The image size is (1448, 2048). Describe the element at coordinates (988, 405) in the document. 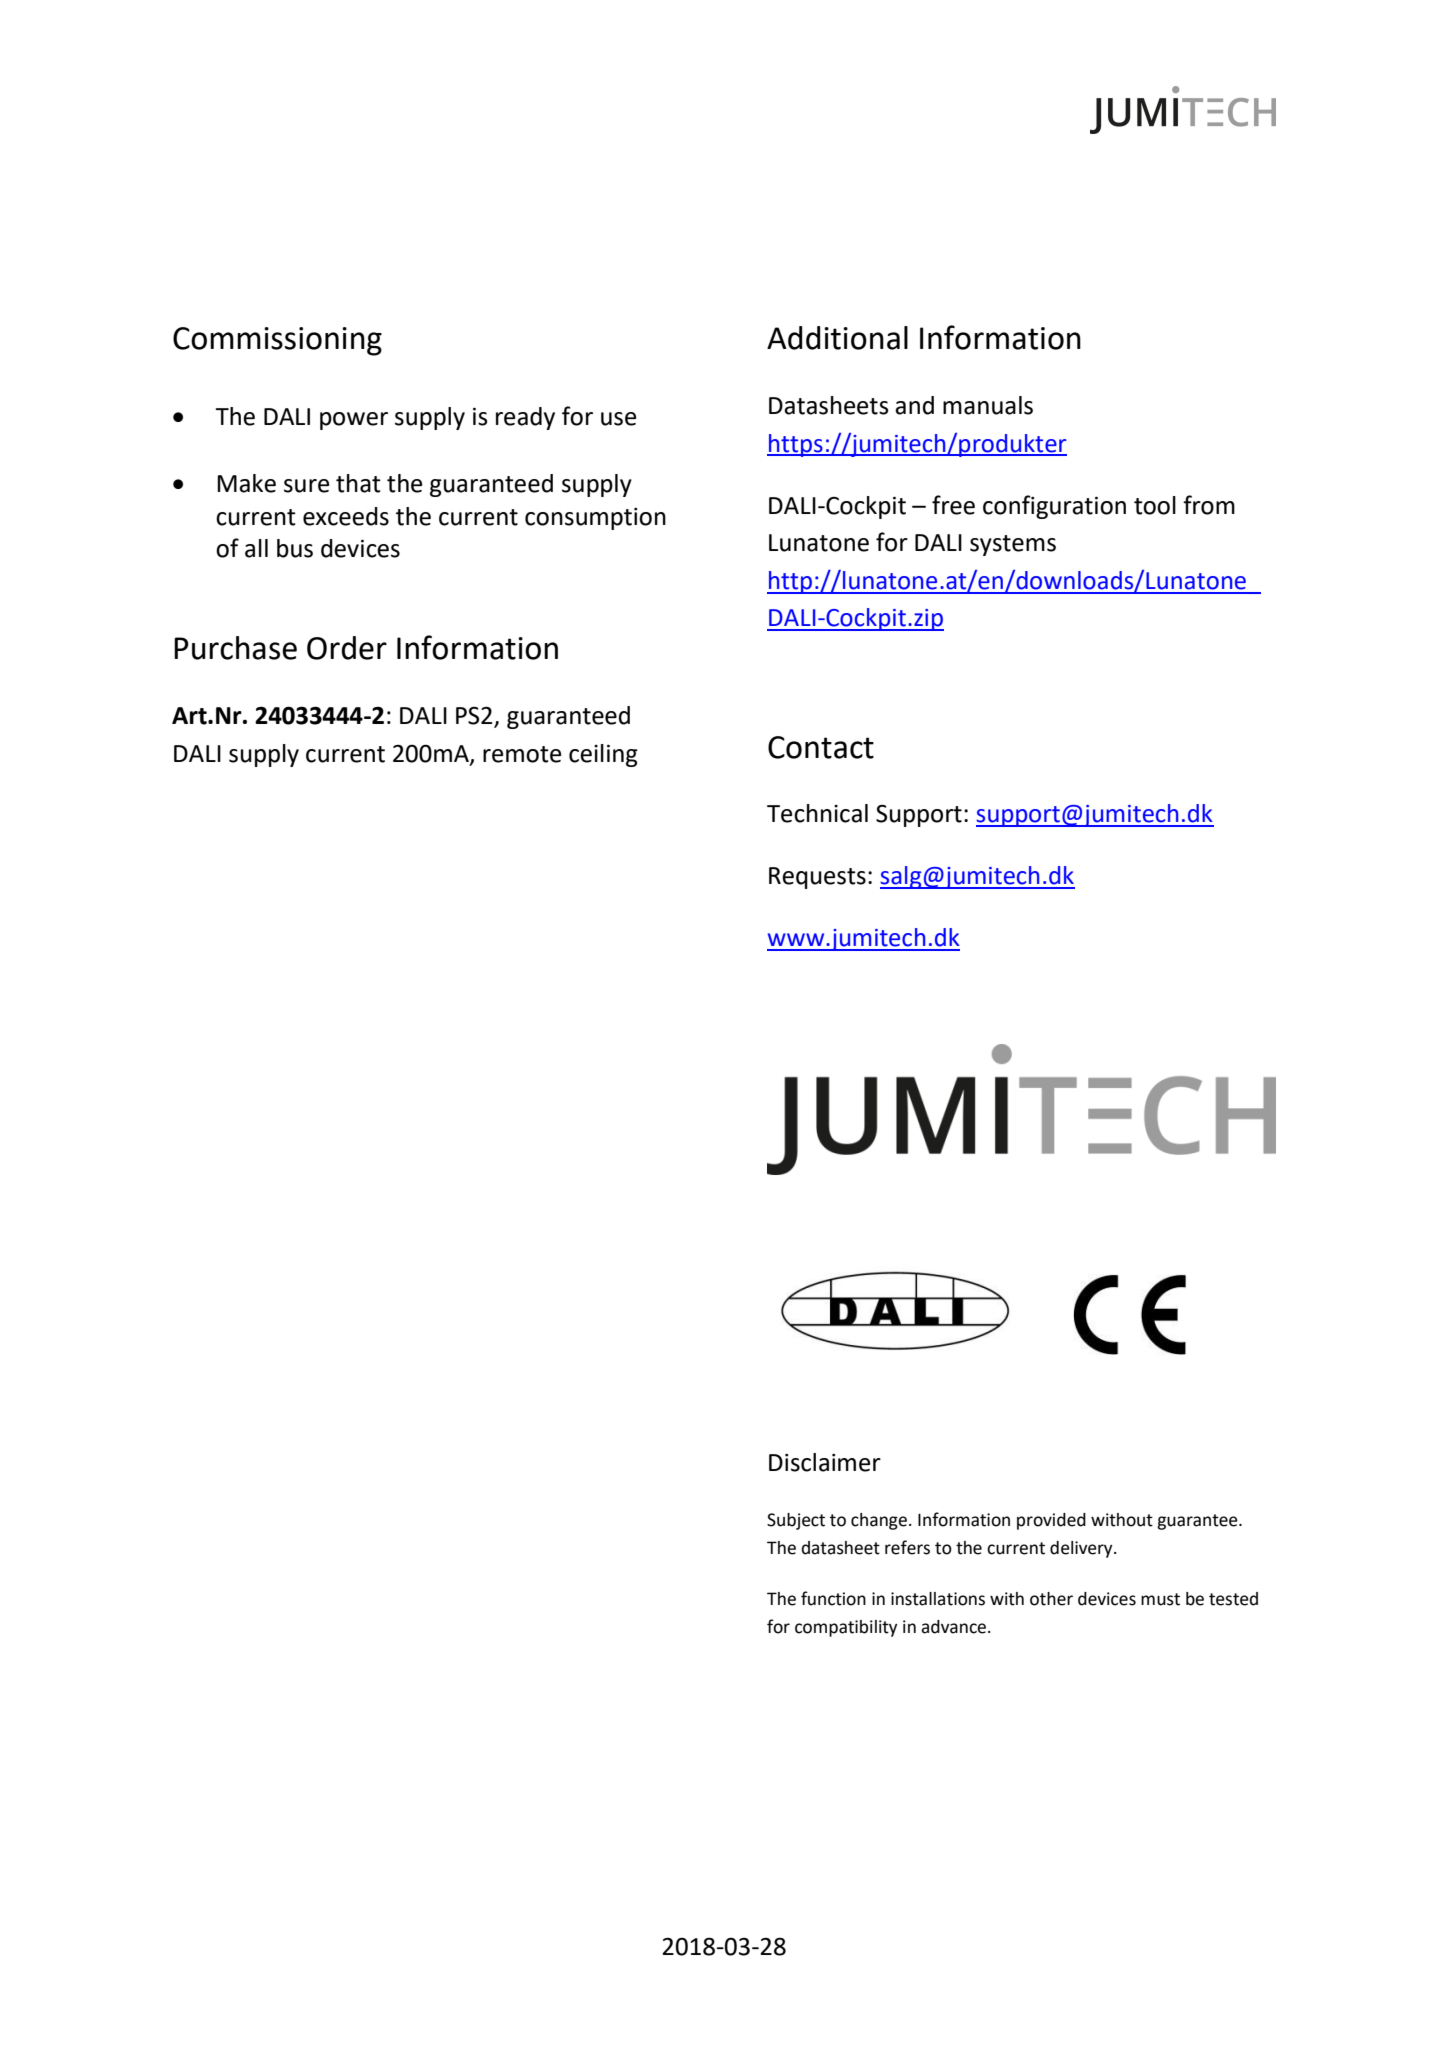

I see `manuals` at that location.
